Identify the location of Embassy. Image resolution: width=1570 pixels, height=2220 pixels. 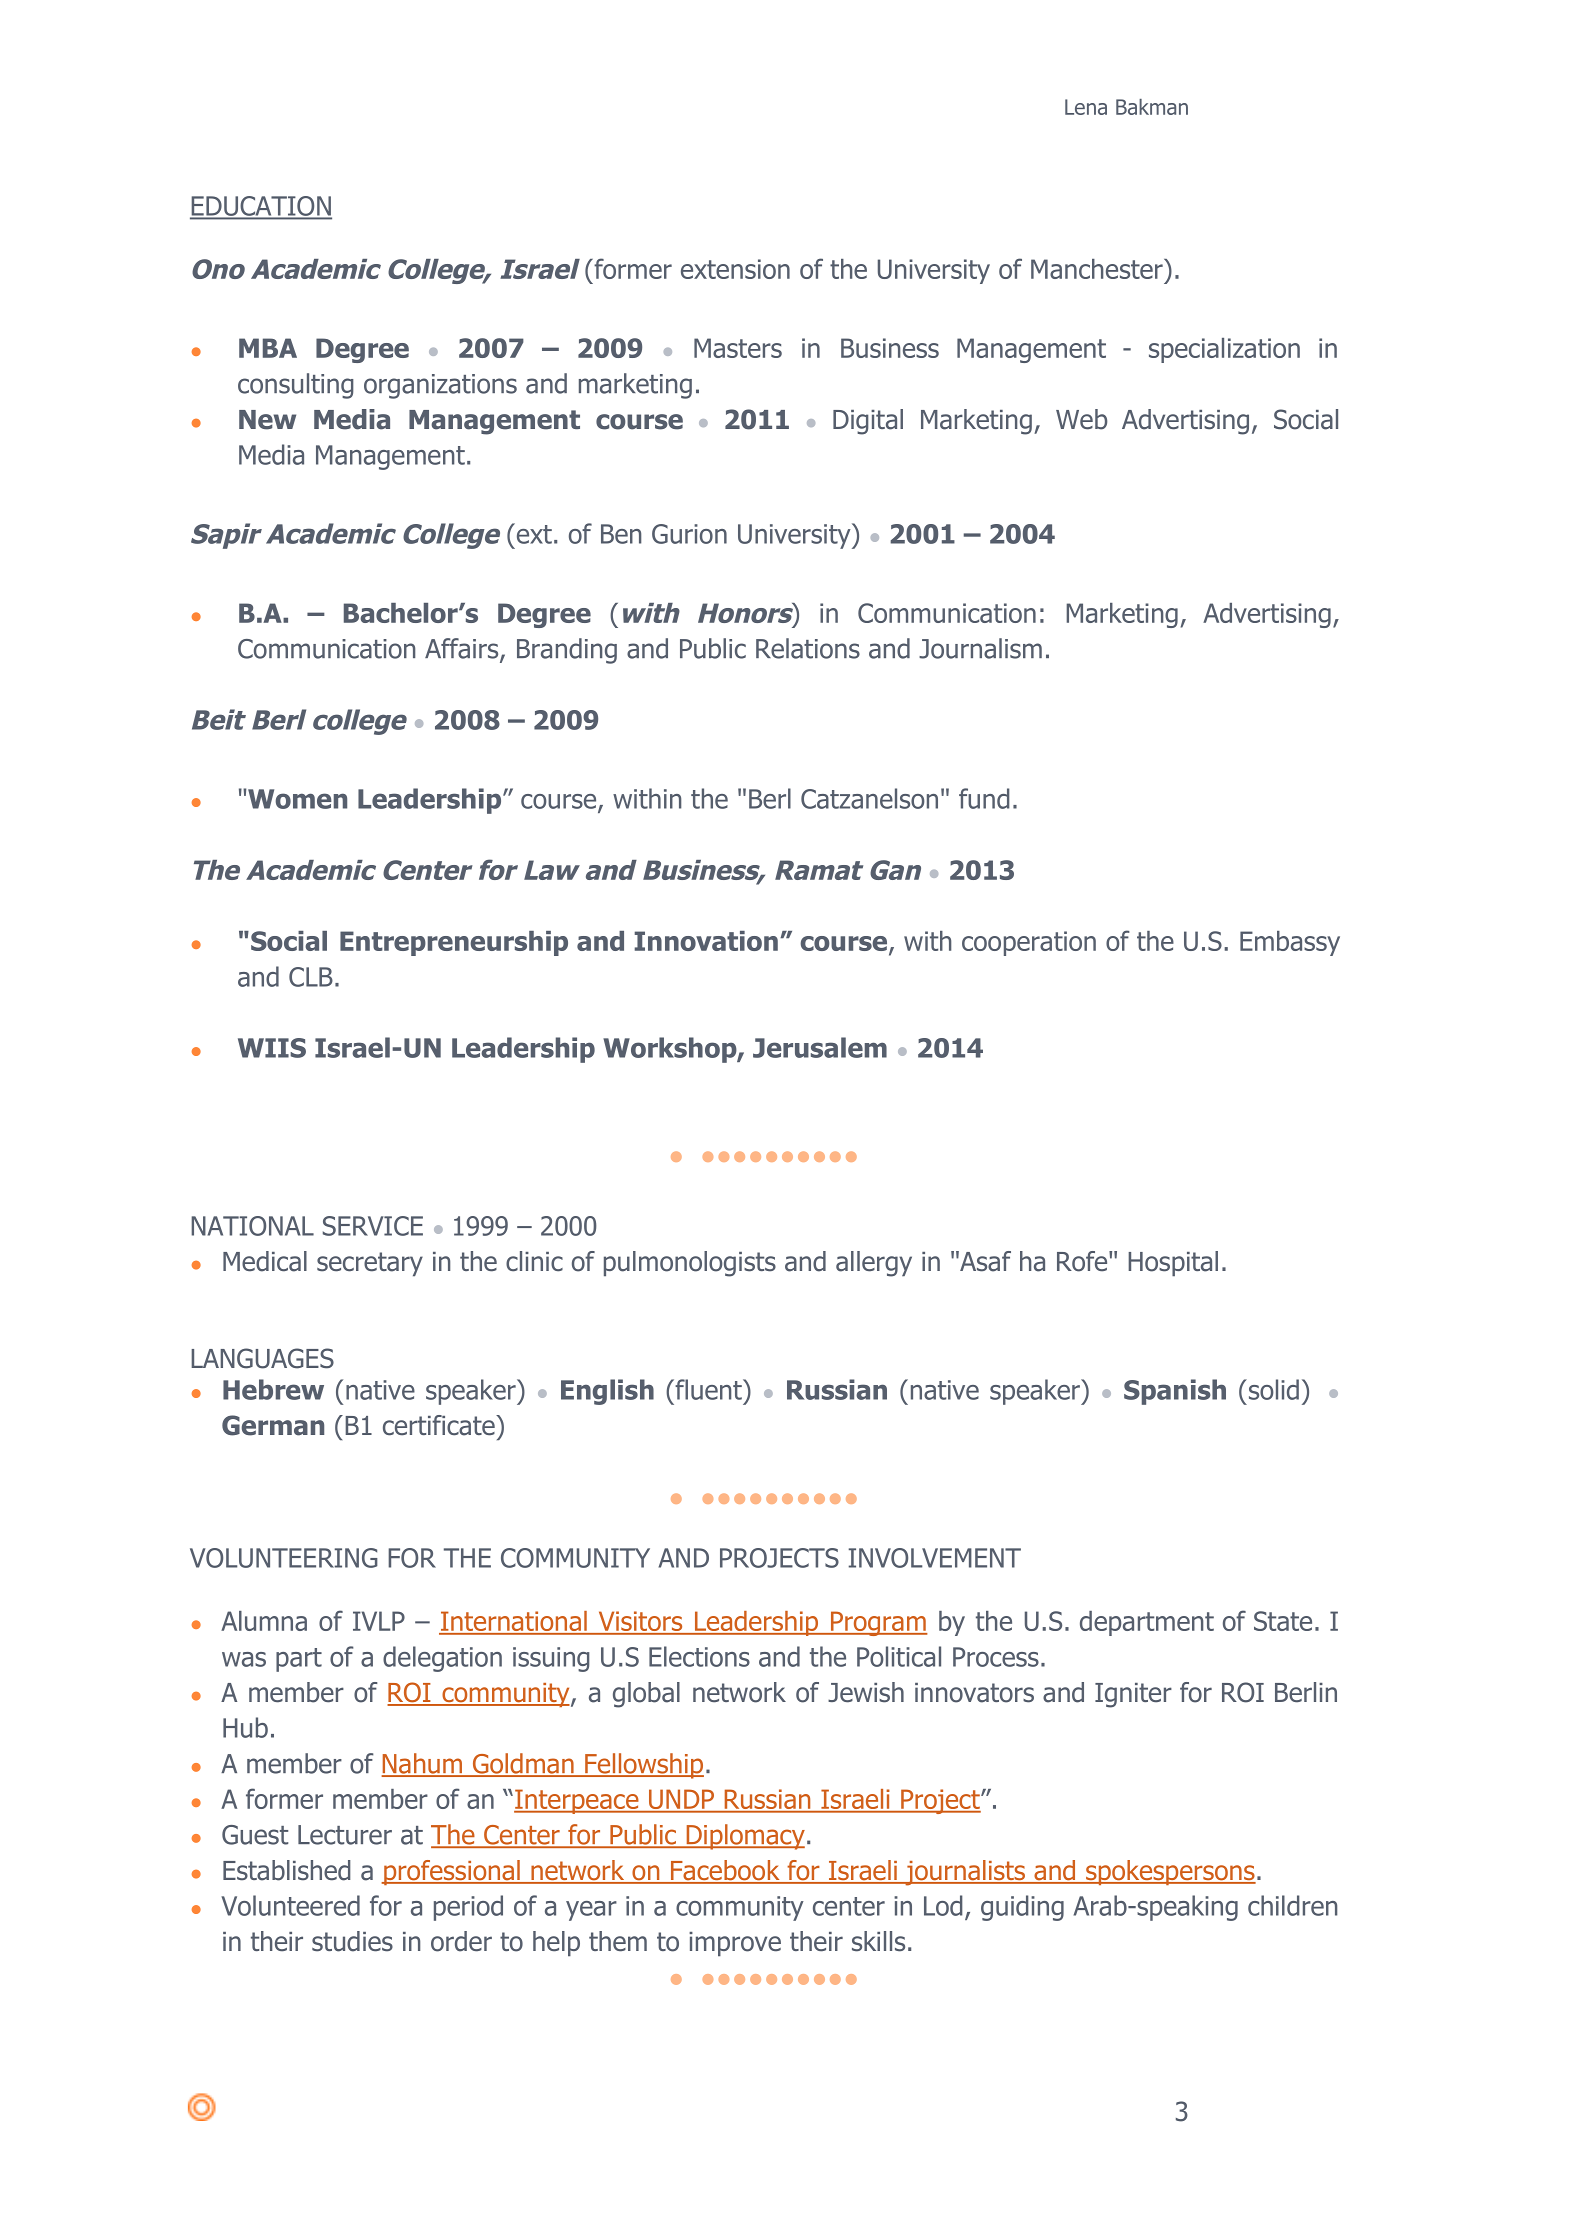
(1290, 943).
